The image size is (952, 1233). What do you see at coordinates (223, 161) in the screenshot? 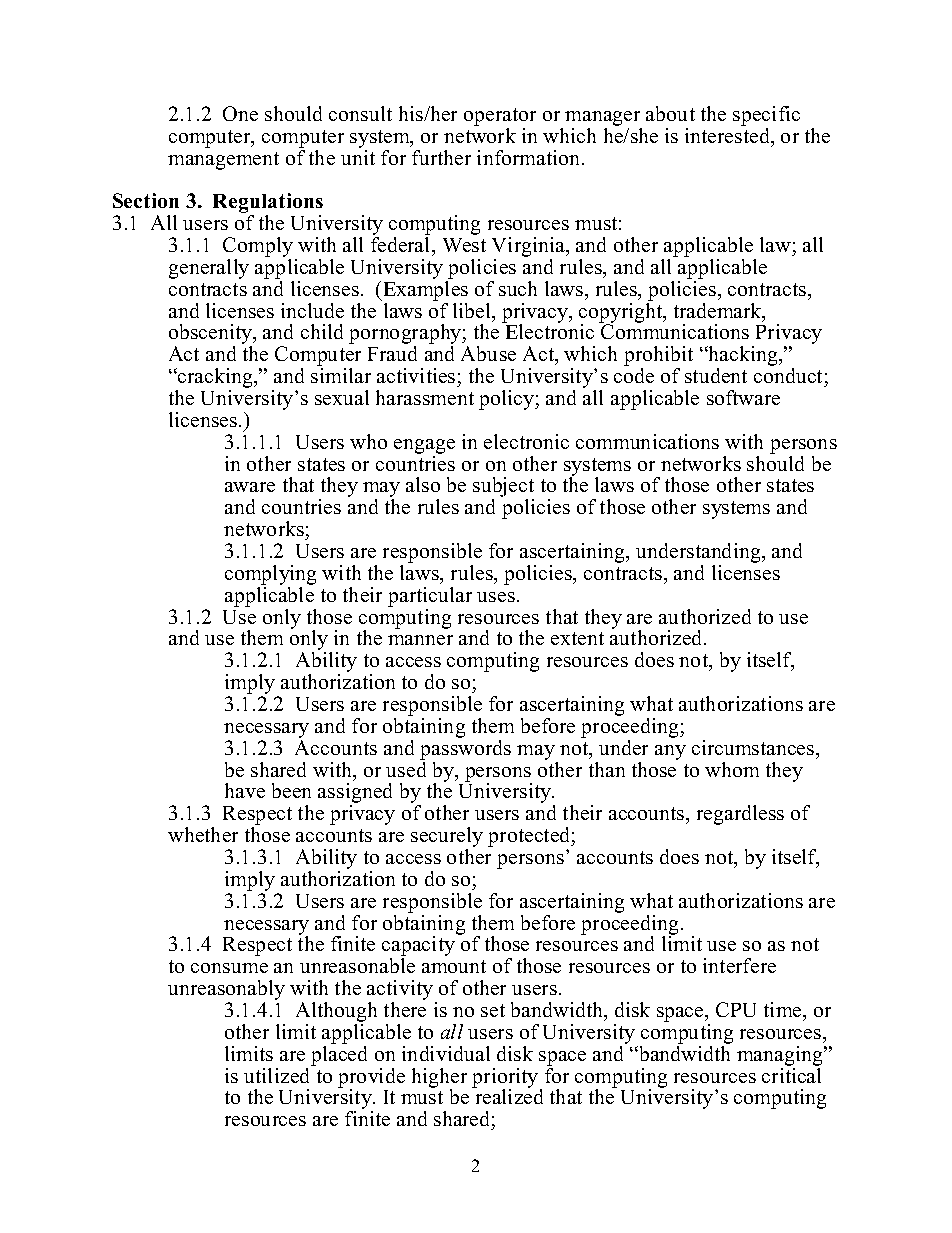
I see `management` at bounding box center [223, 161].
